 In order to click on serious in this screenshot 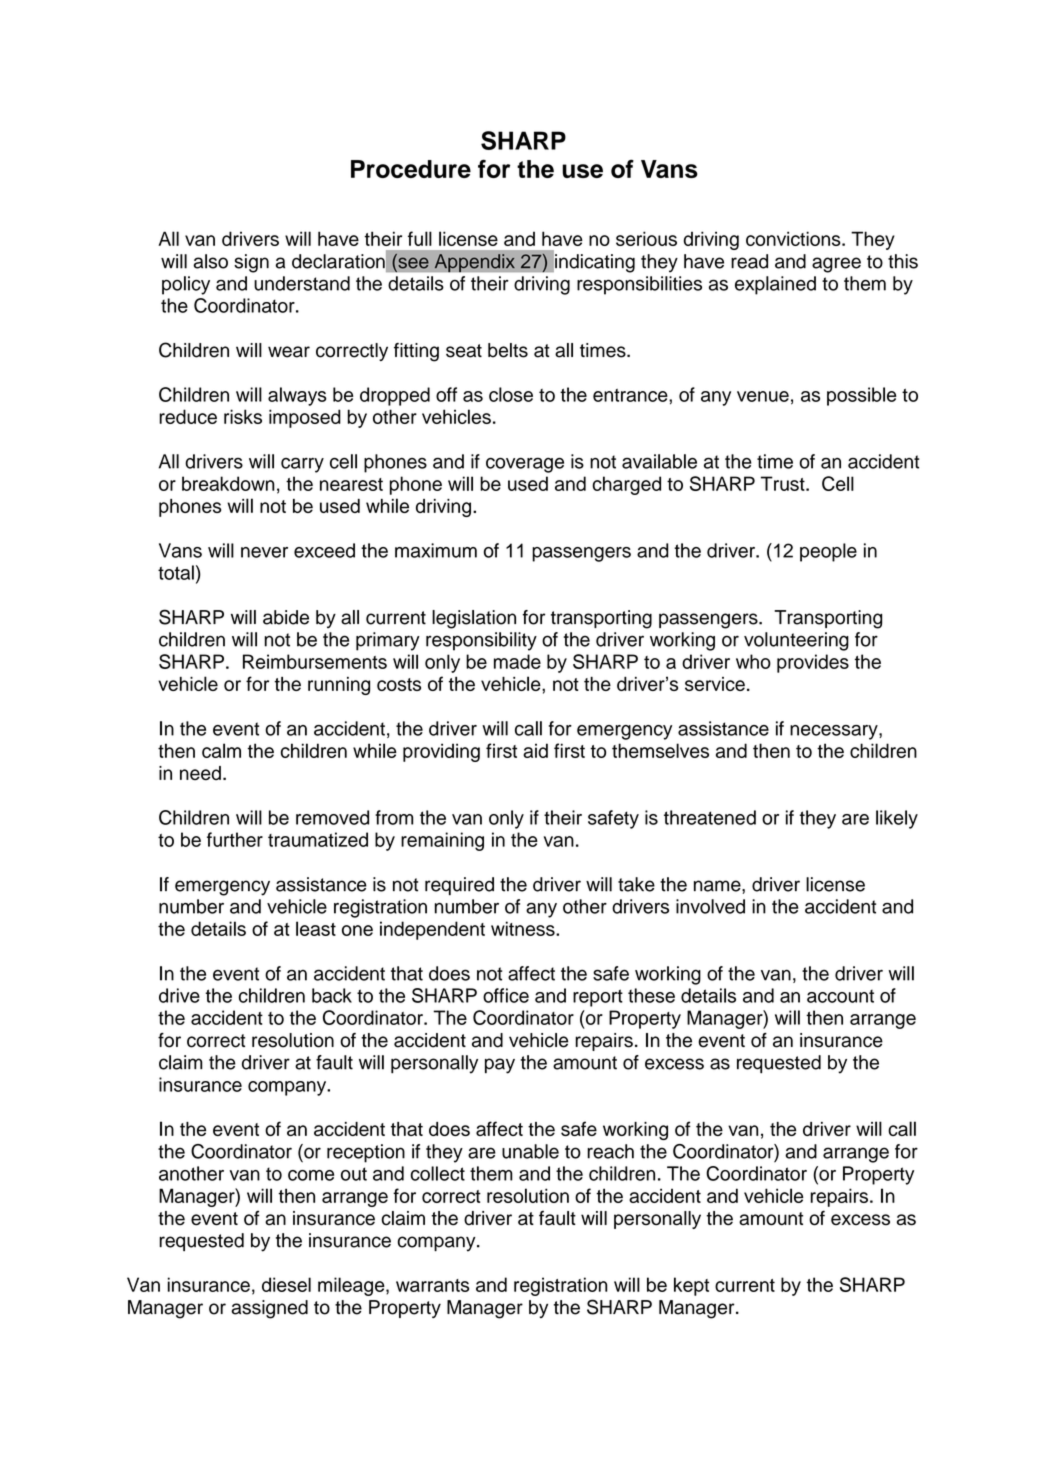, I will do `click(646, 238)`.
